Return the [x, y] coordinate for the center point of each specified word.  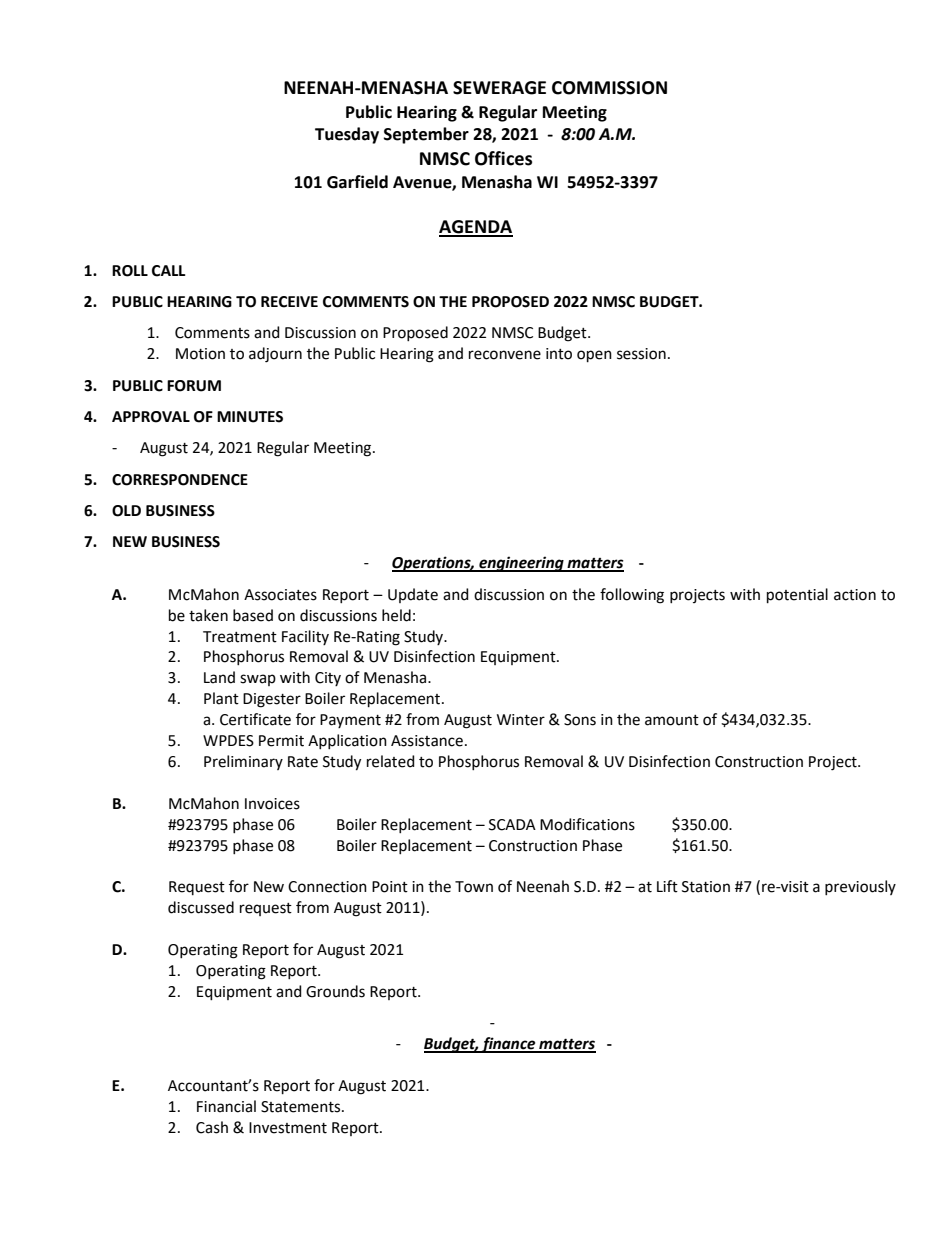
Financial [226, 1106]
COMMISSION [609, 88]
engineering [521, 564]
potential [797, 595]
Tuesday [347, 135]
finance [509, 1045]
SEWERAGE [499, 88]
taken [208, 615]
